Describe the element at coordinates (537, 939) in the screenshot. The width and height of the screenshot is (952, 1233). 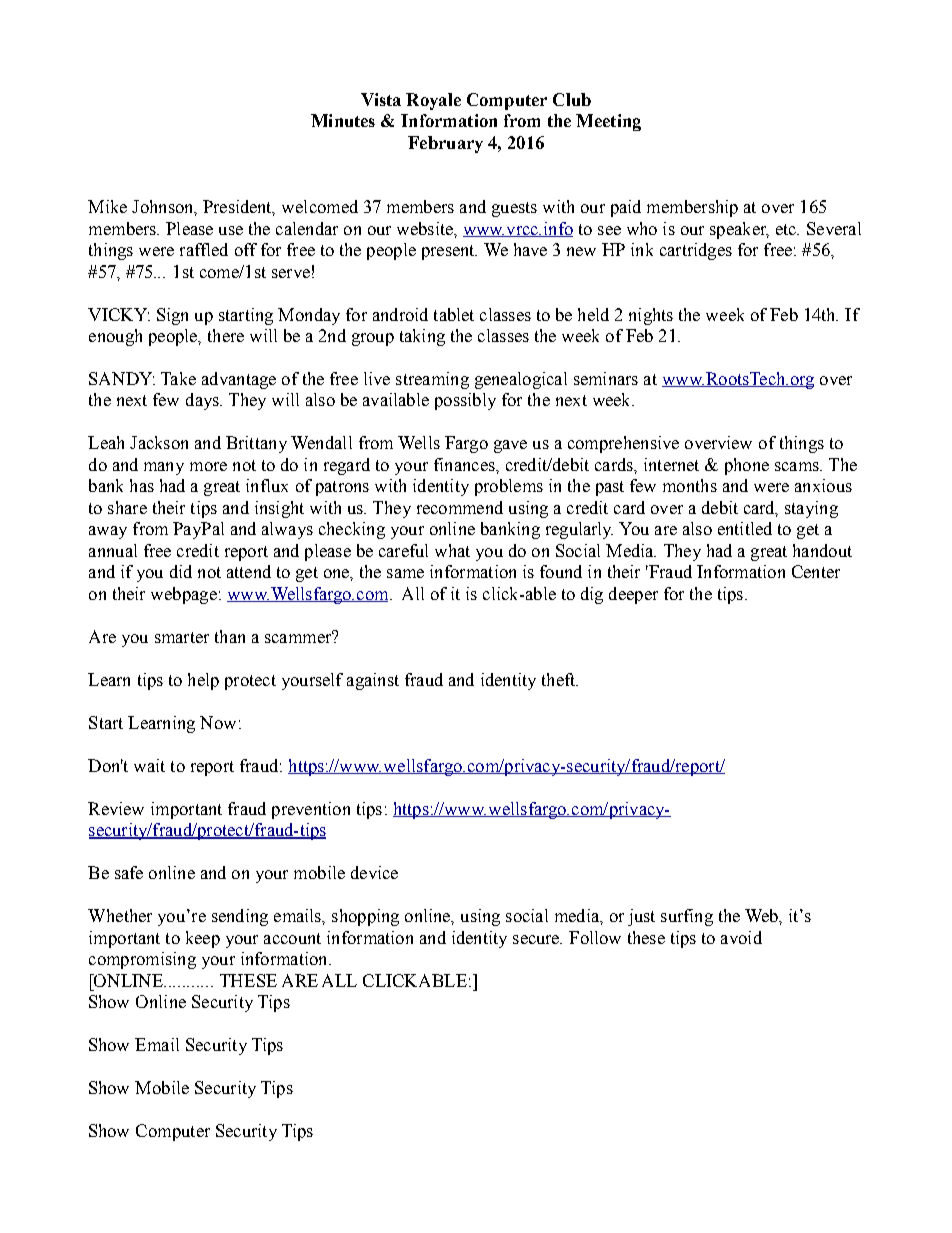
I see `secure` at that location.
